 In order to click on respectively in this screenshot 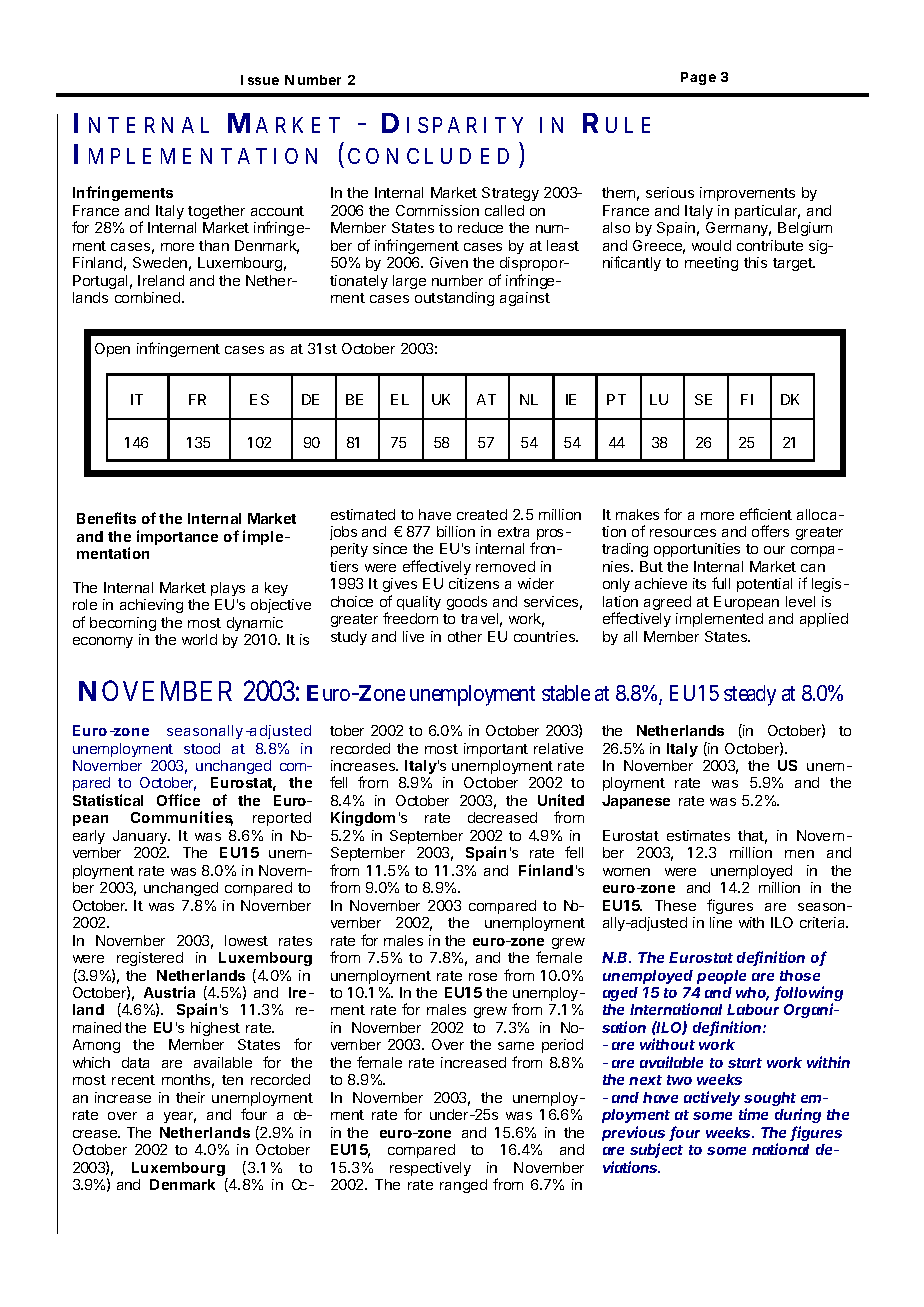, I will do `click(430, 1169)`.
